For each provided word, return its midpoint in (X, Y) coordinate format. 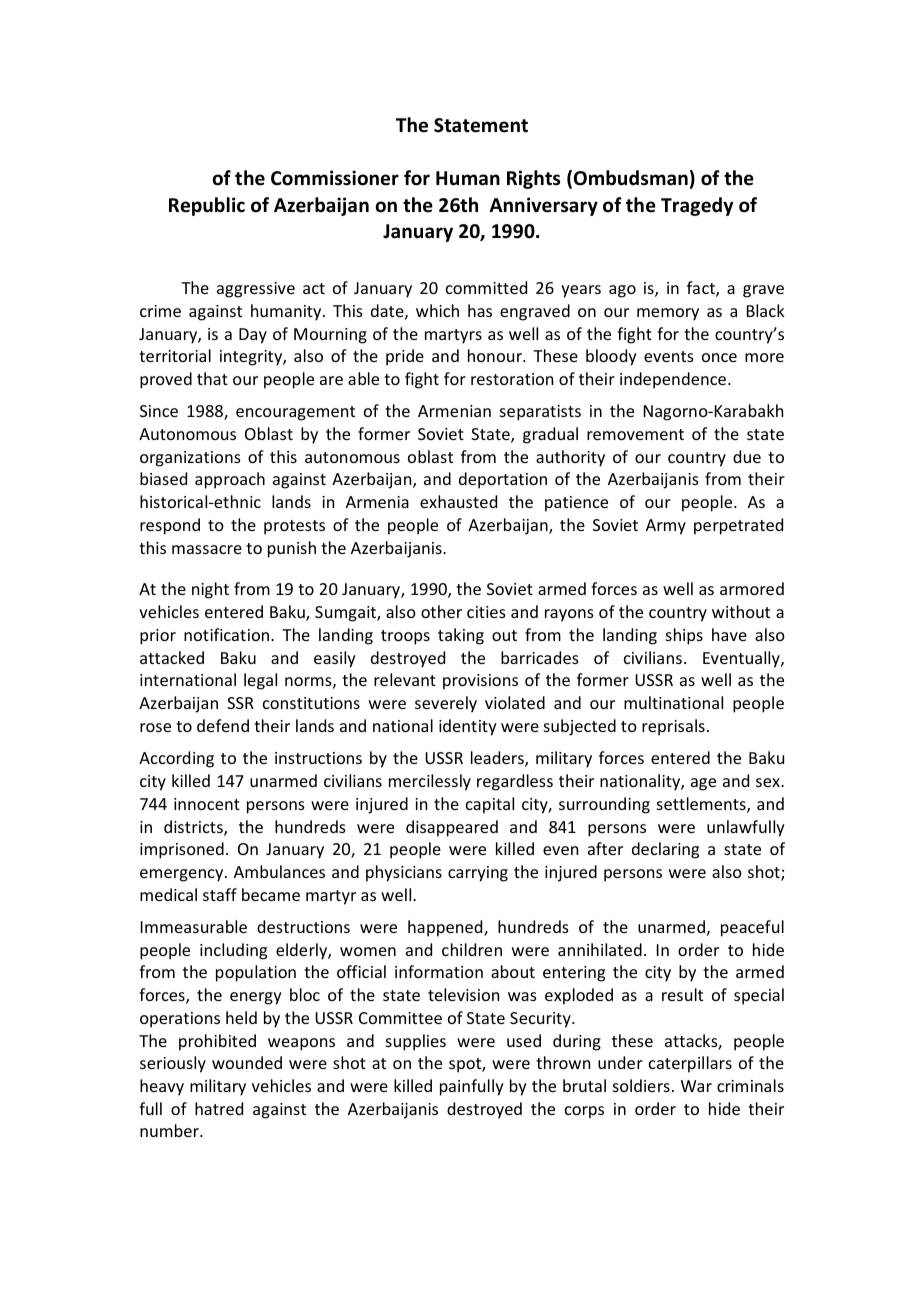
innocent (207, 804)
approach (230, 480)
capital (490, 805)
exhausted (458, 501)
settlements (702, 805)
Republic (207, 206)
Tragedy (697, 206)
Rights (533, 179)
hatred (219, 1108)
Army (666, 527)
